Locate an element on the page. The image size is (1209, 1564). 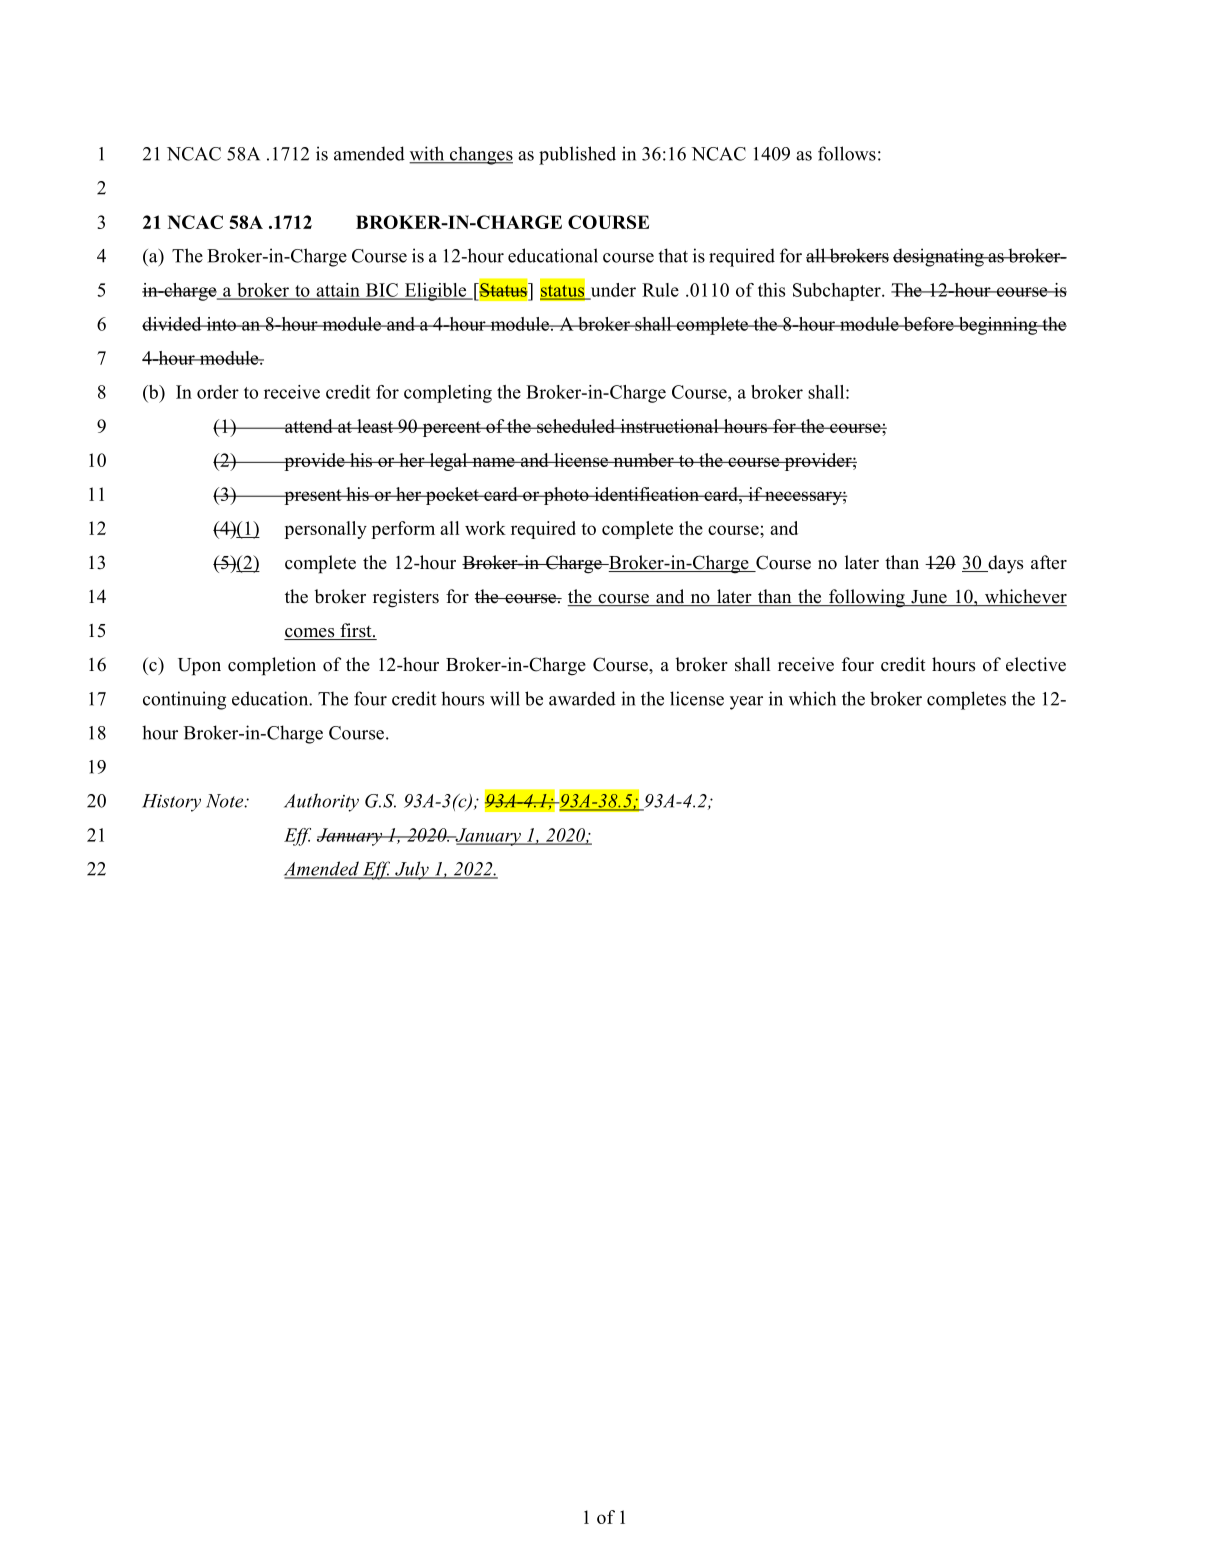
under is located at coordinates (612, 291).
